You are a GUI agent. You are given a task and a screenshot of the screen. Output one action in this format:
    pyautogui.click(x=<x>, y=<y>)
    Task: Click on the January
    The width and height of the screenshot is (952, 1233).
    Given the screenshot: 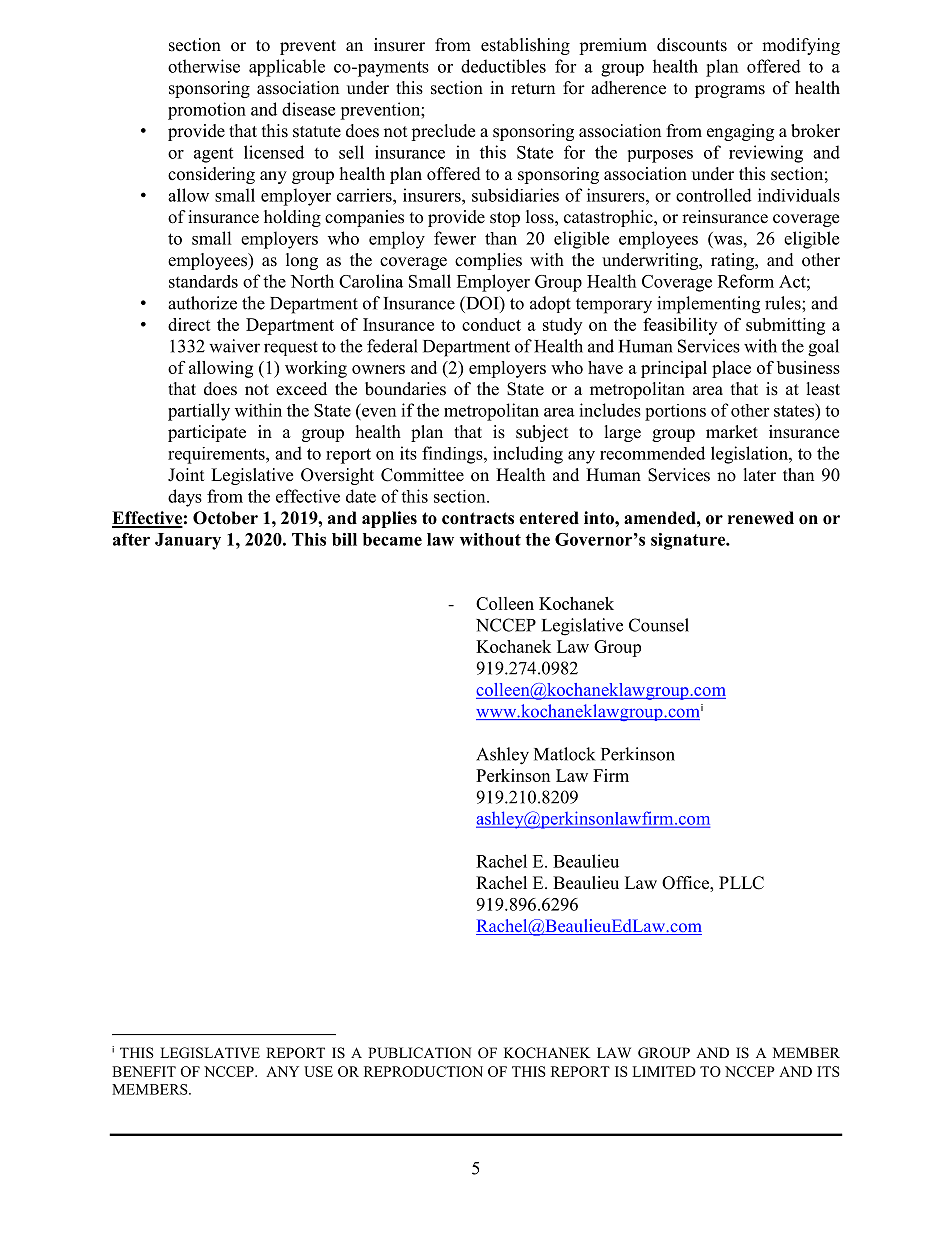 What is the action you would take?
    pyautogui.click(x=188, y=541)
